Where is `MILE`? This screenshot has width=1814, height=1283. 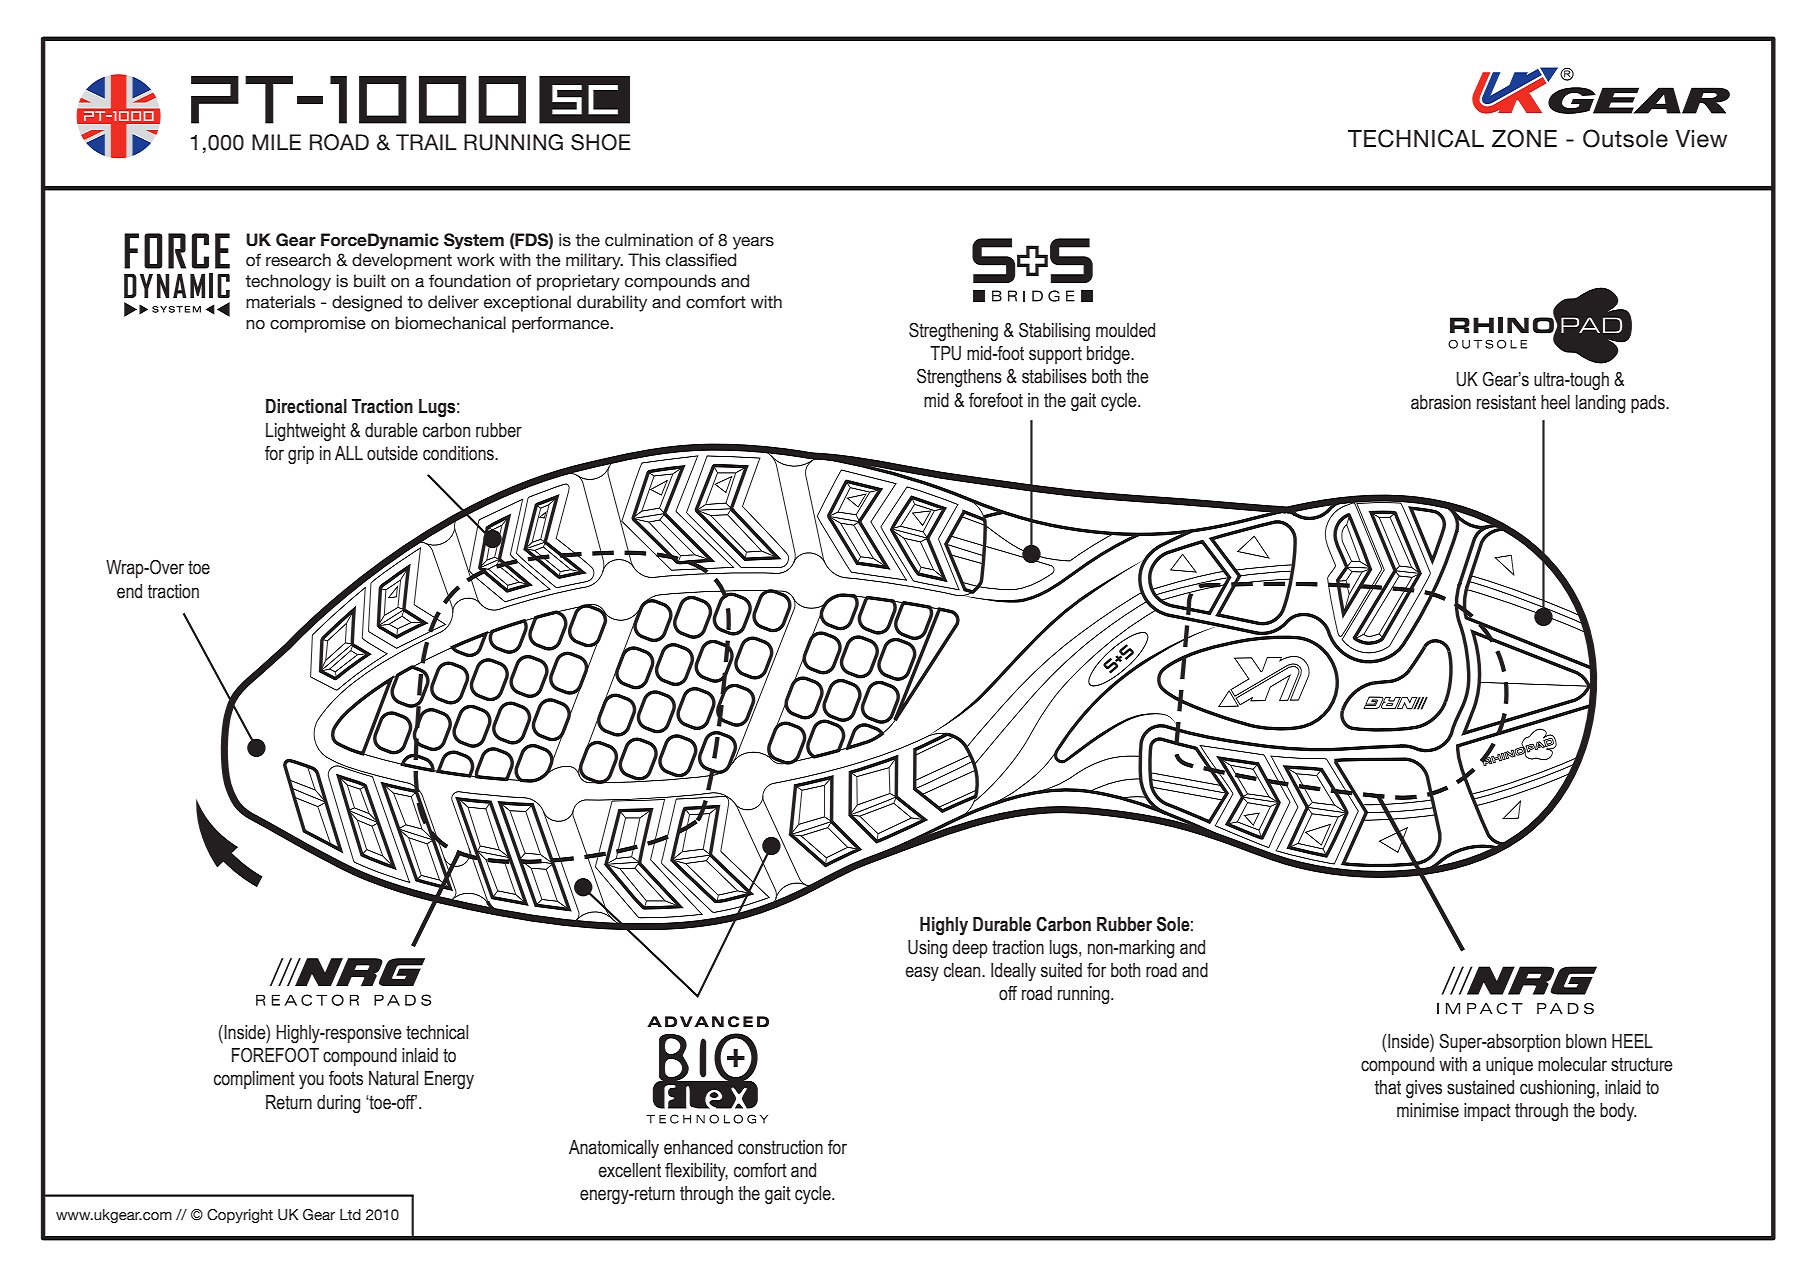 MILE is located at coordinates (276, 142).
